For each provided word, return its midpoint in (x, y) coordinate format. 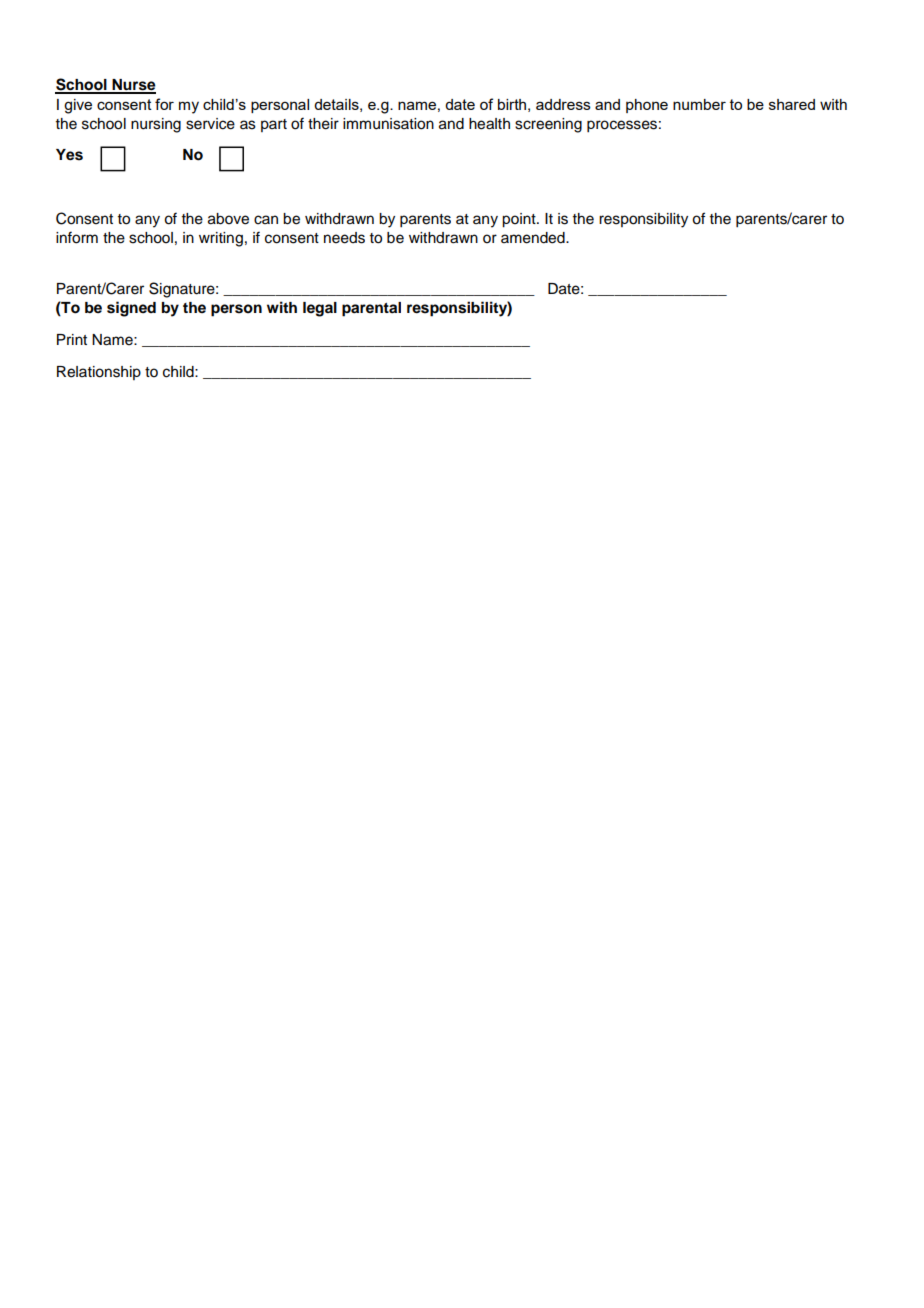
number (699, 104)
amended (534, 238)
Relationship (99, 373)
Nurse (133, 86)
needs (344, 238)
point (520, 220)
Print (72, 339)
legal (320, 309)
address (563, 104)
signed (131, 309)
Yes (69, 155)
